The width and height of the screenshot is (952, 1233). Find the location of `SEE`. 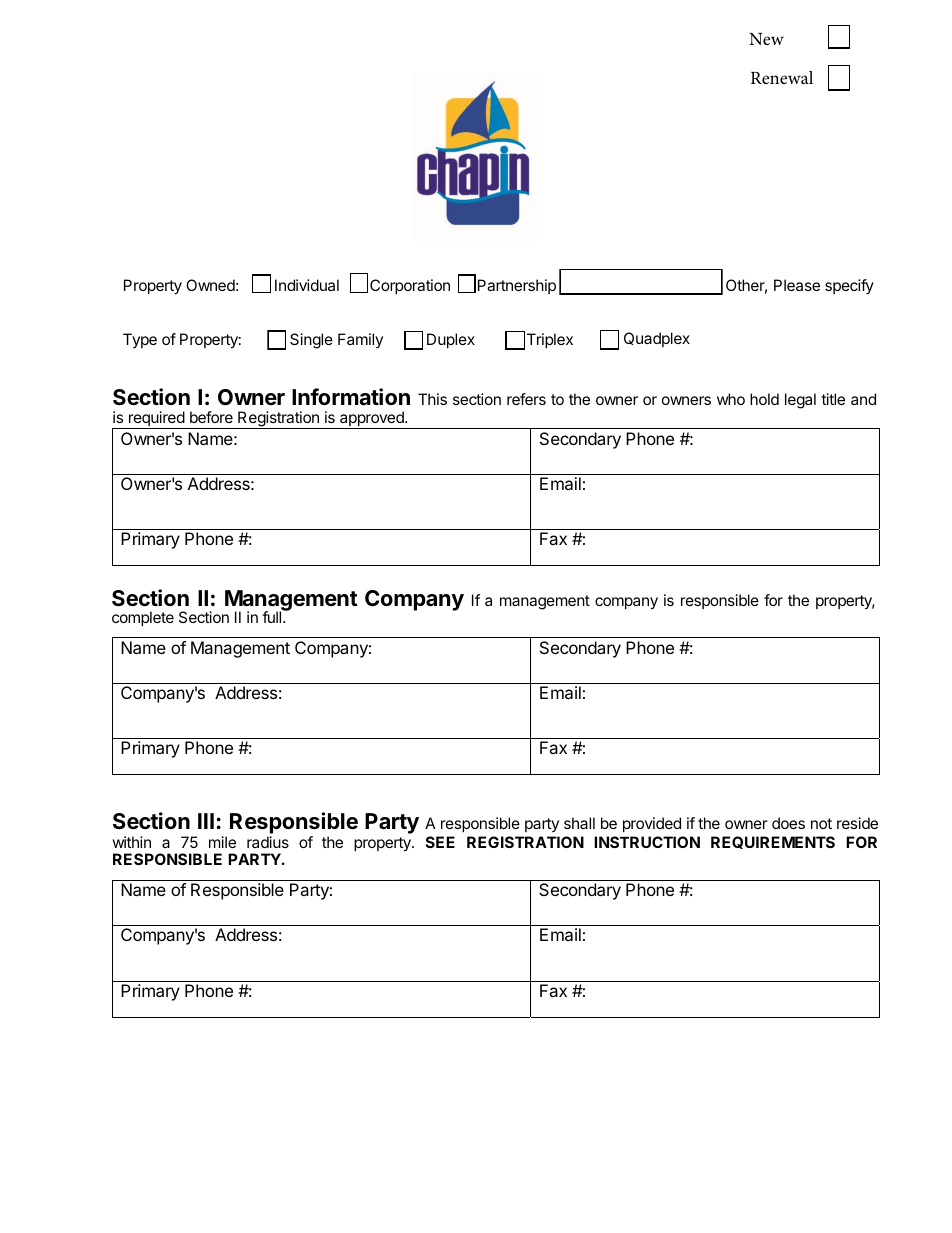

SEE is located at coordinates (440, 842).
